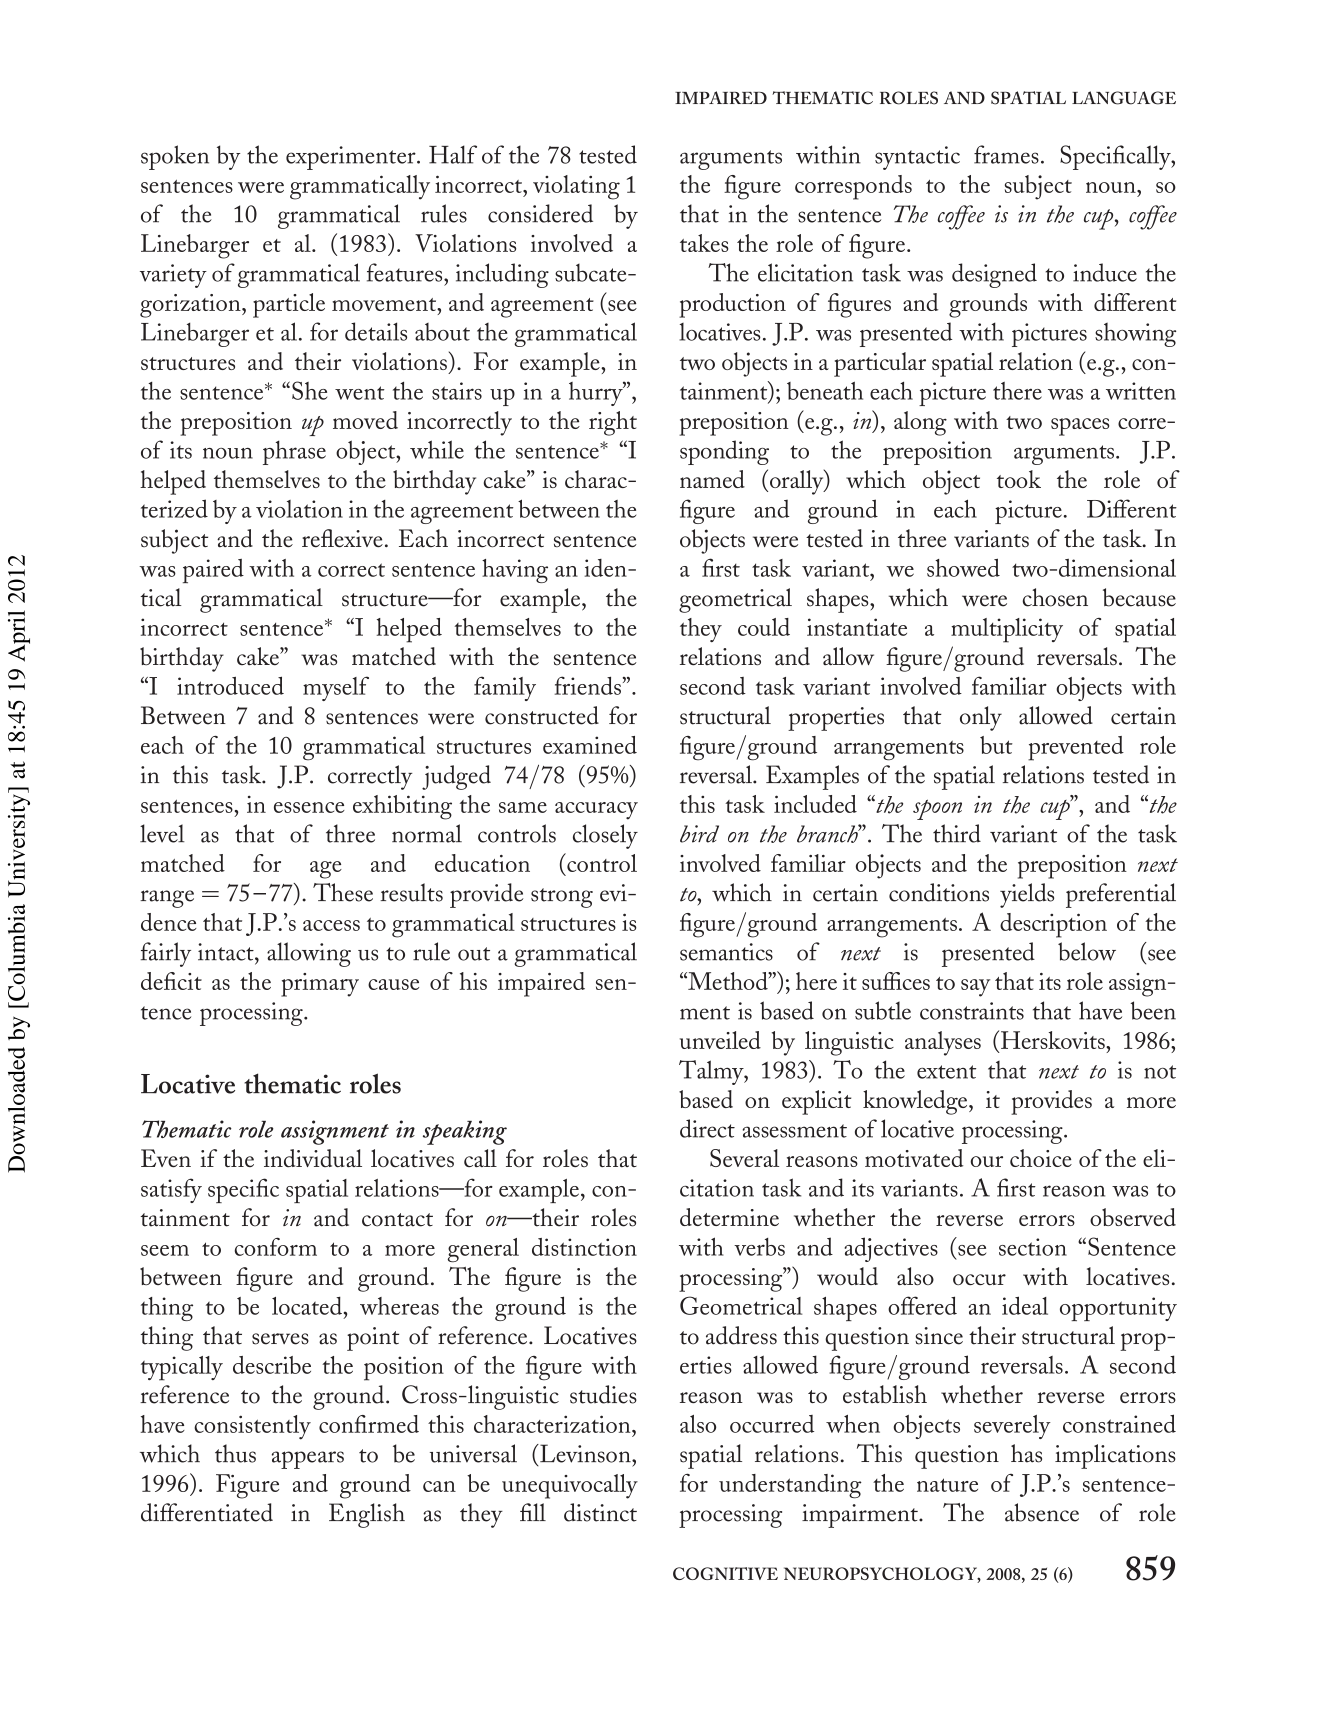  What do you see at coordinates (699, 834) in the document?
I see `bird` at bounding box center [699, 834].
